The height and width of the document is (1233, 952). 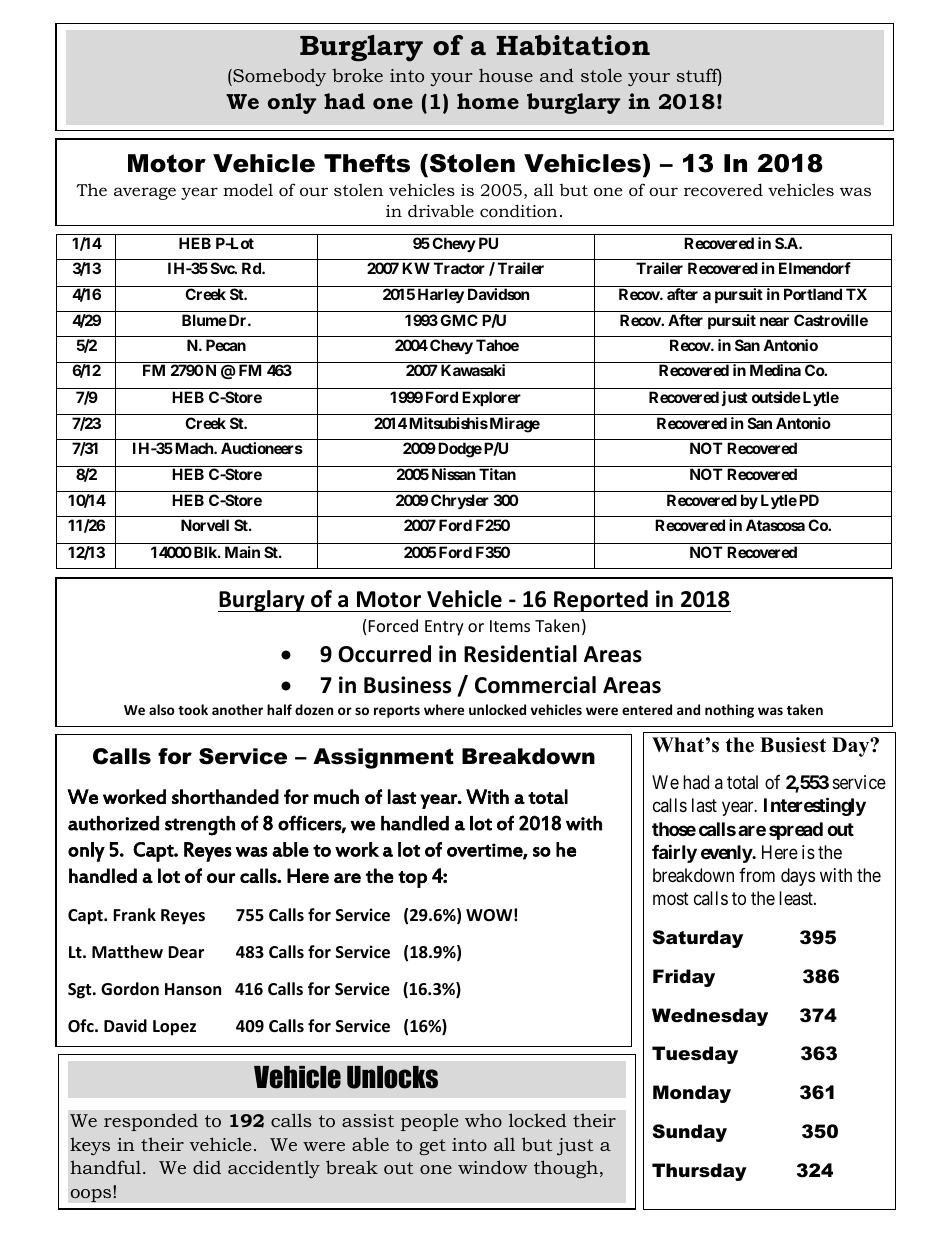 What do you see at coordinates (444, 628) in the document?
I see `Entry` at bounding box center [444, 628].
